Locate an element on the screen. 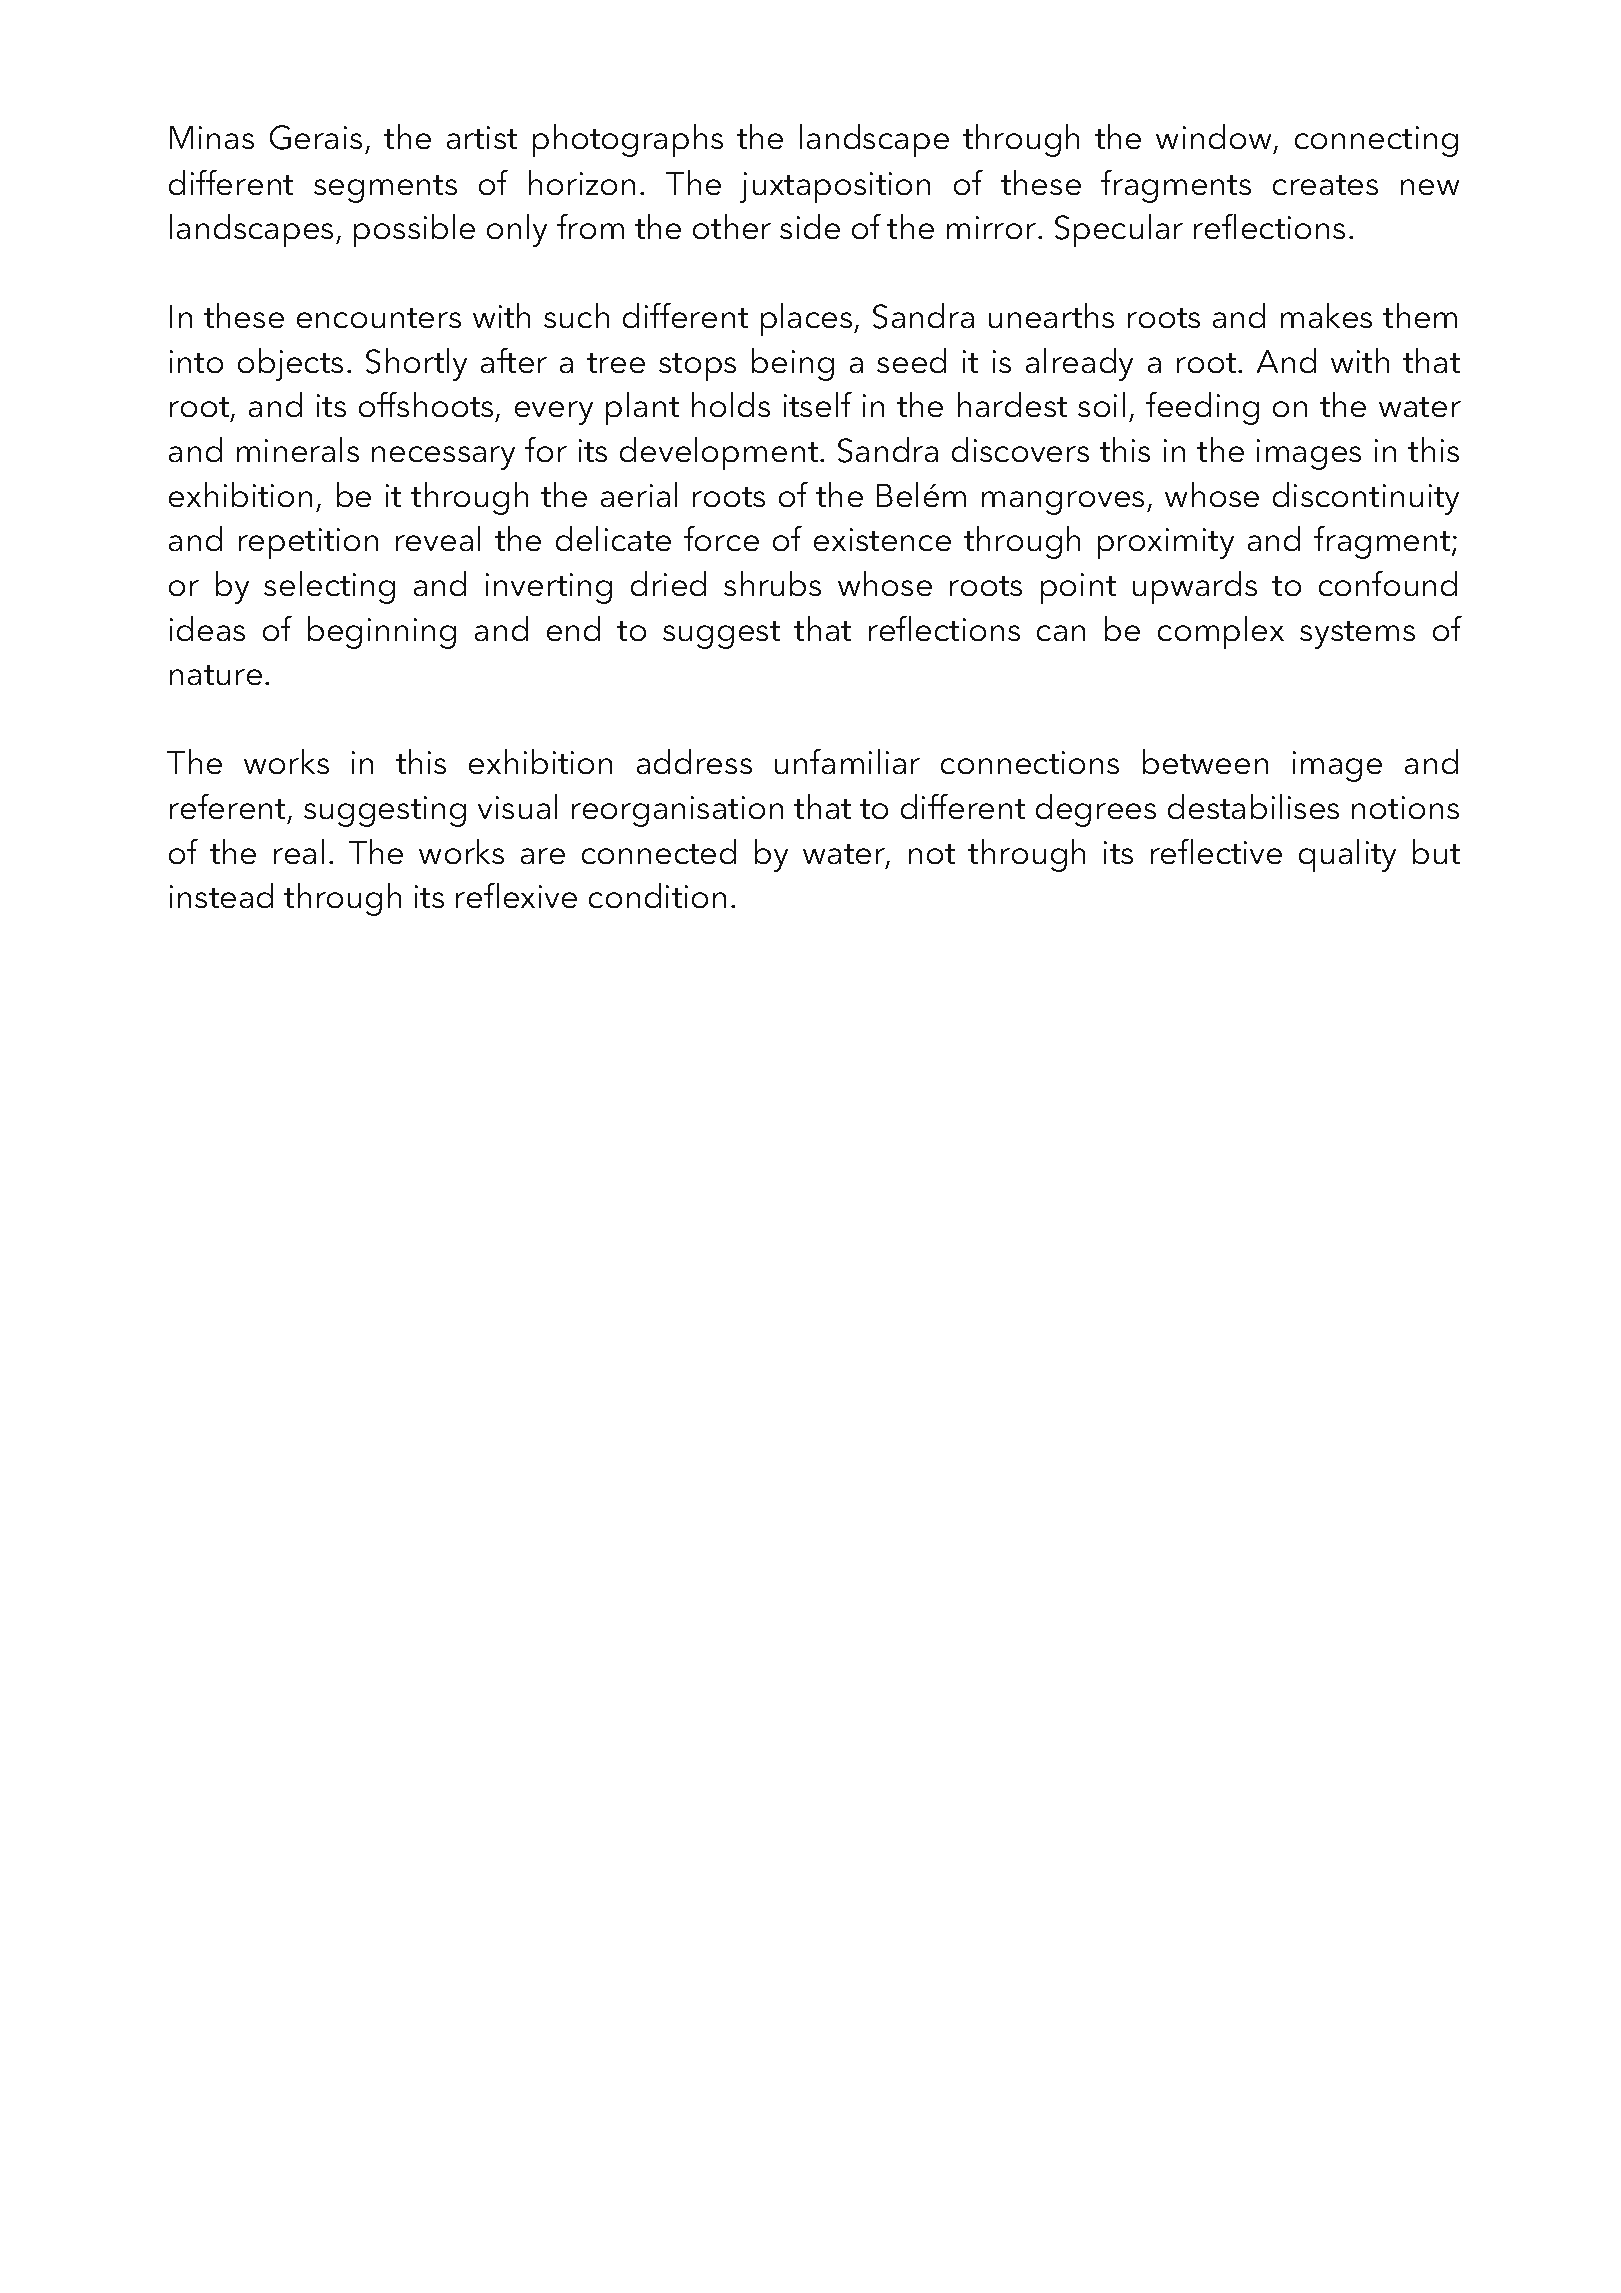 The height and width of the screenshot is (2293, 1621). juxtaposition is located at coordinates (835, 187).
